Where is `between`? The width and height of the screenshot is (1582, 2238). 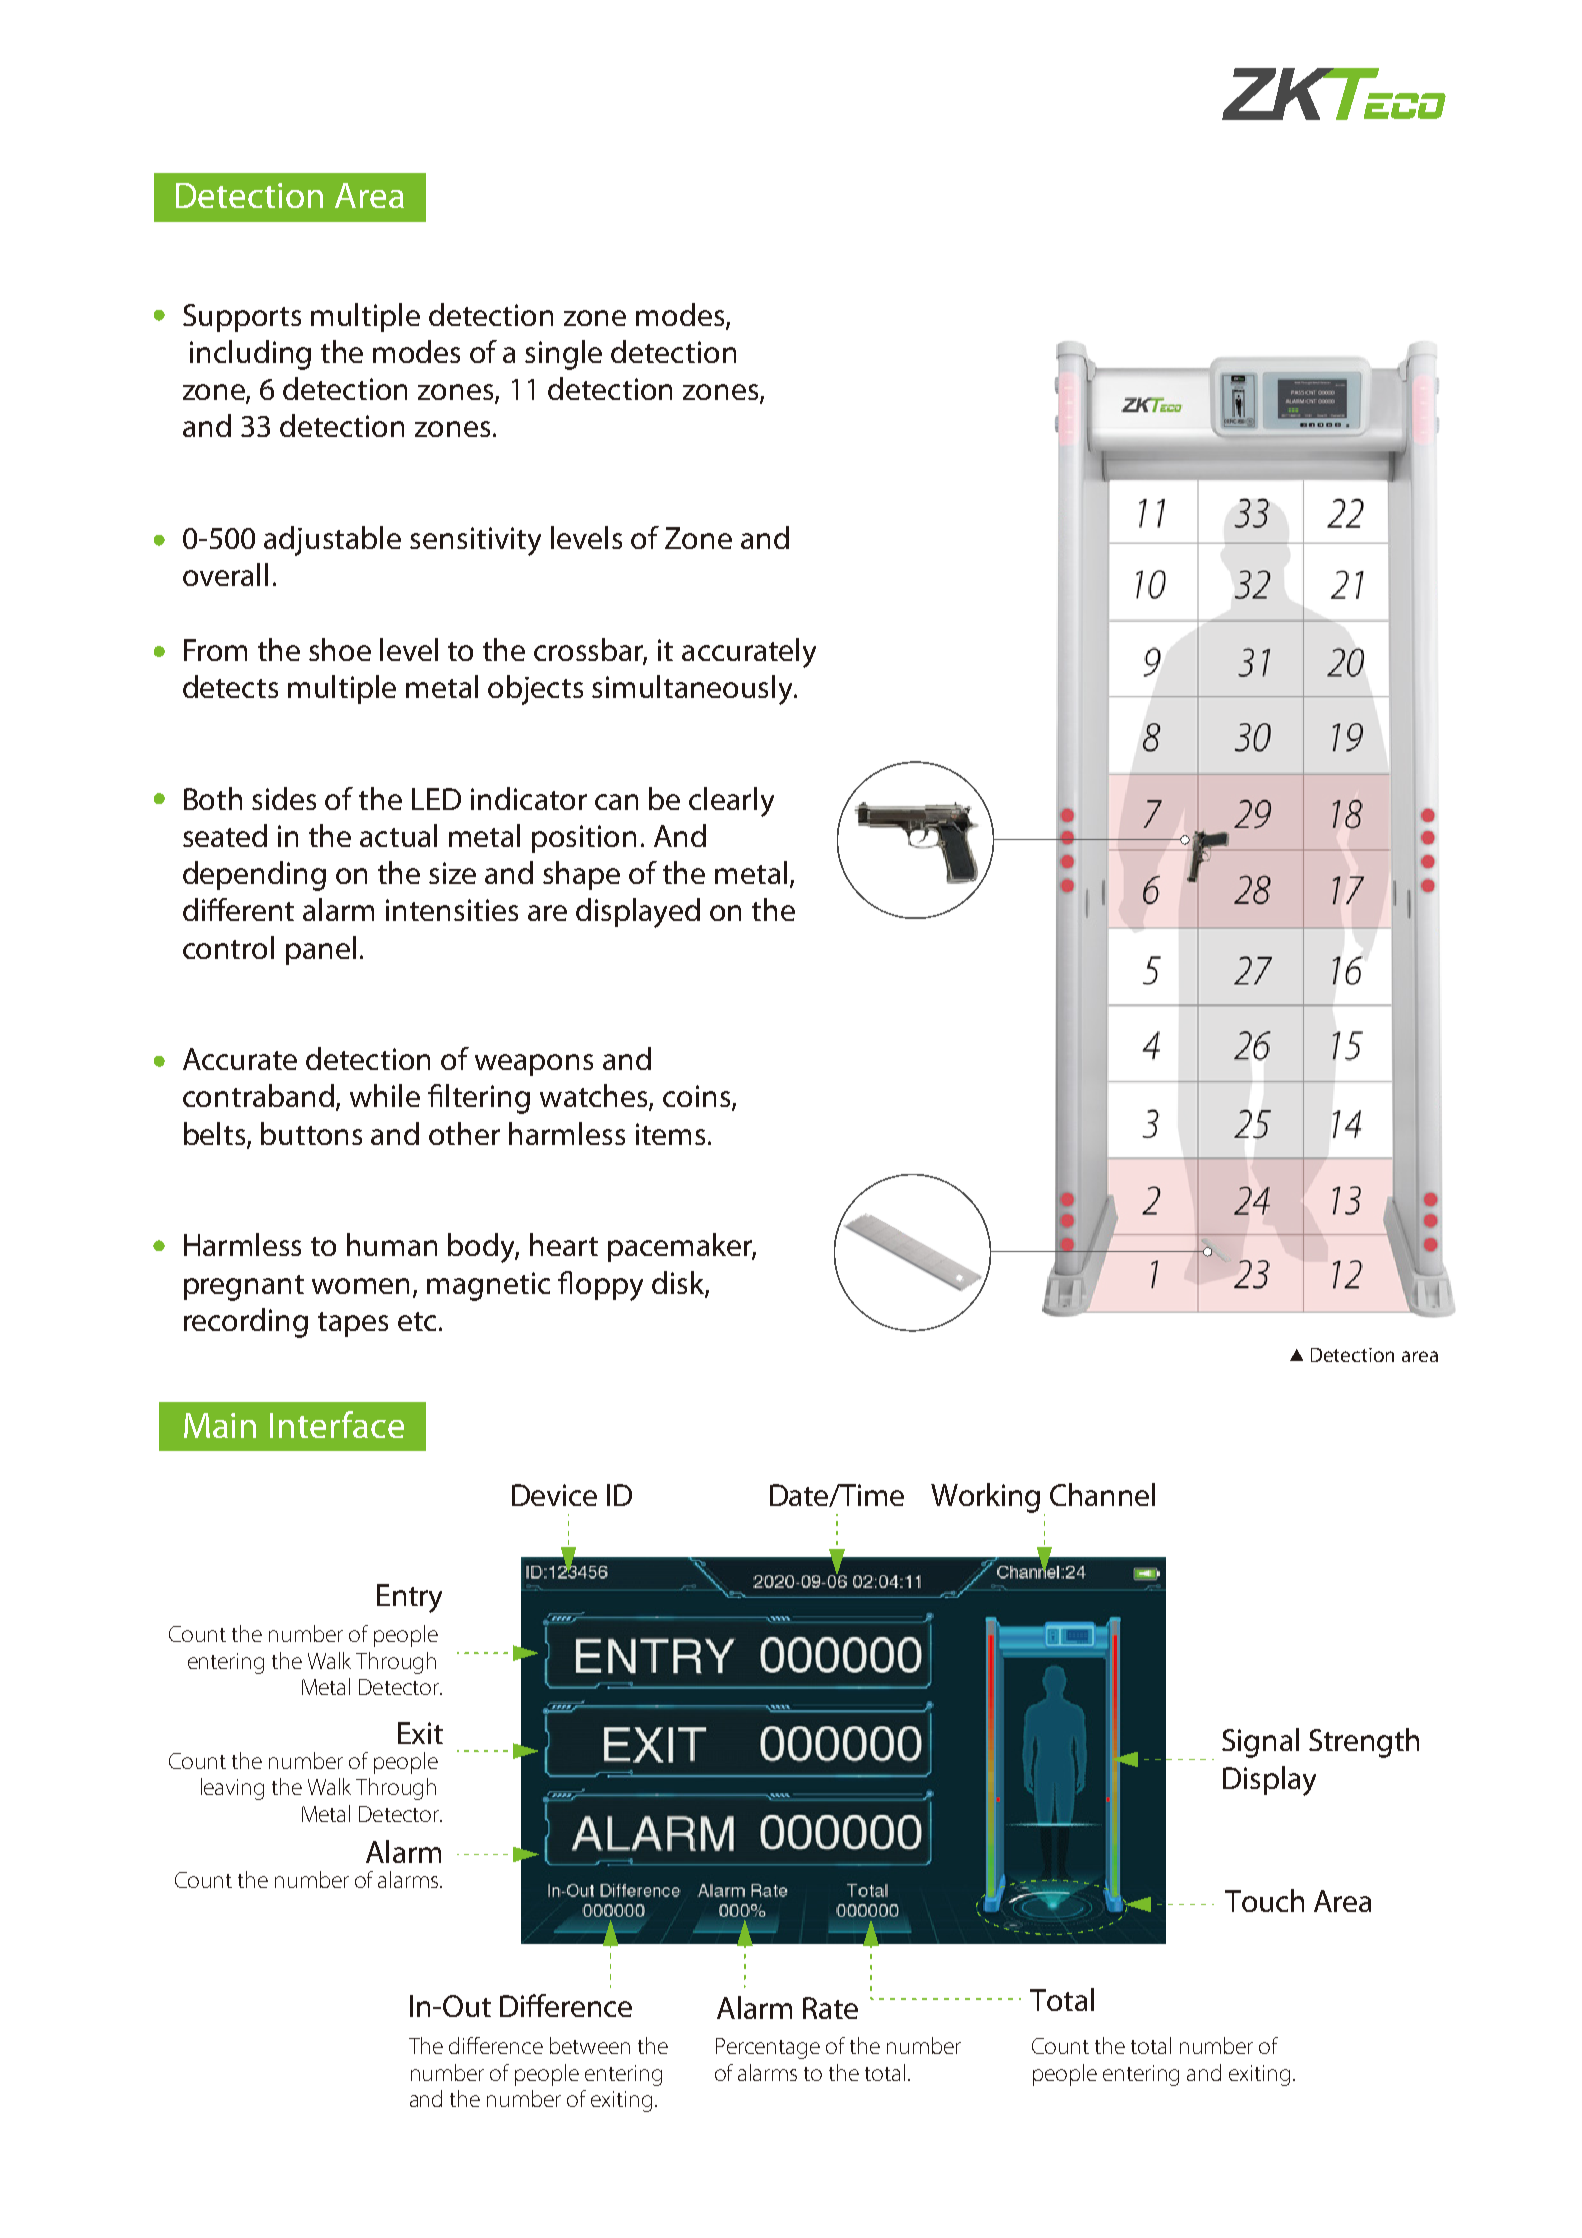 between is located at coordinates (590, 2045).
